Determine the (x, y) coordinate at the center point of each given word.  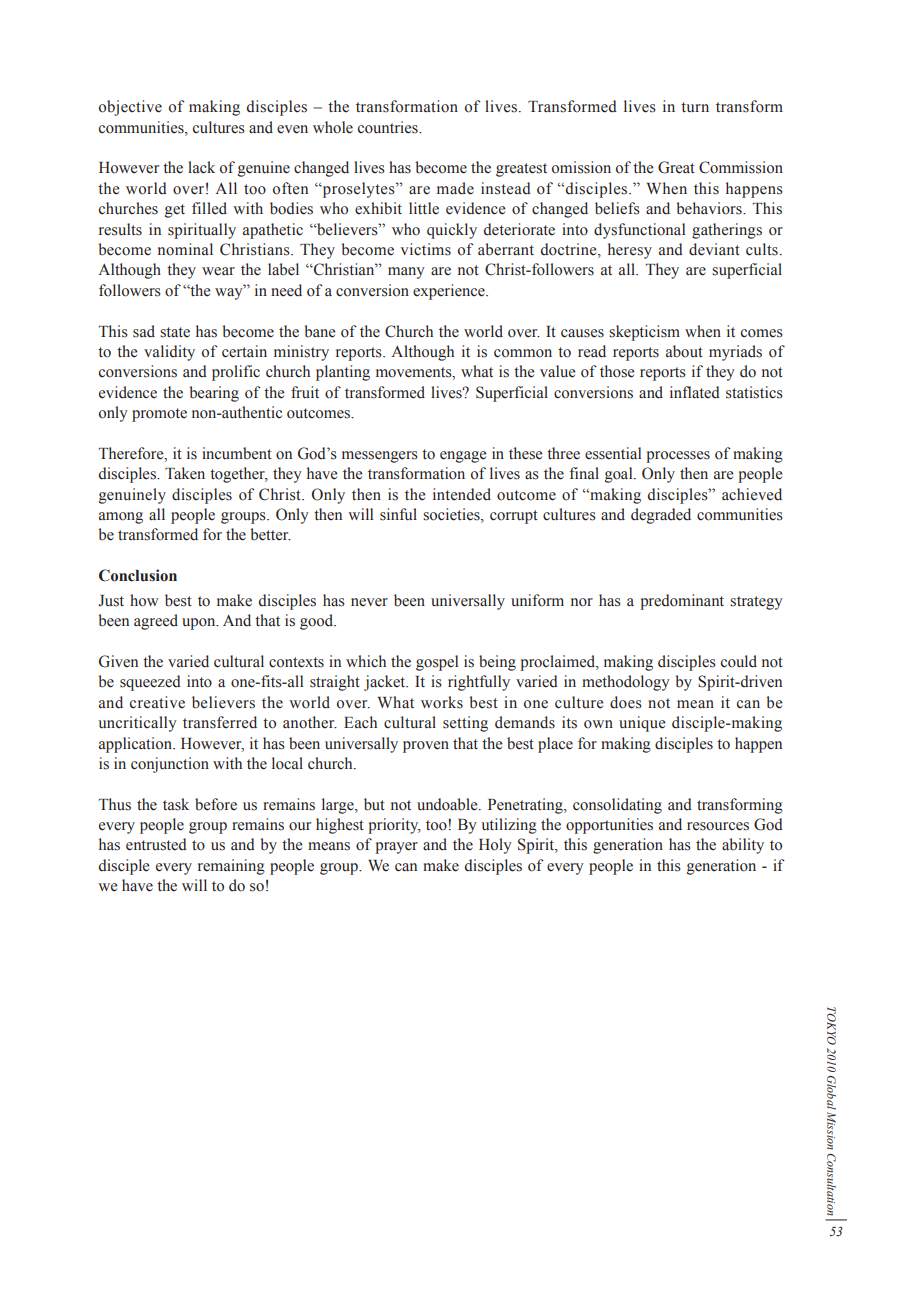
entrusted (156, 844)
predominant (682, 602)
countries (389, 127)
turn (695, 107)
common (523, 353)
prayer (396, 848)
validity (169, 353)
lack (201, 167)
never (369, 602)
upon (200, 624)
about (684, 351)
